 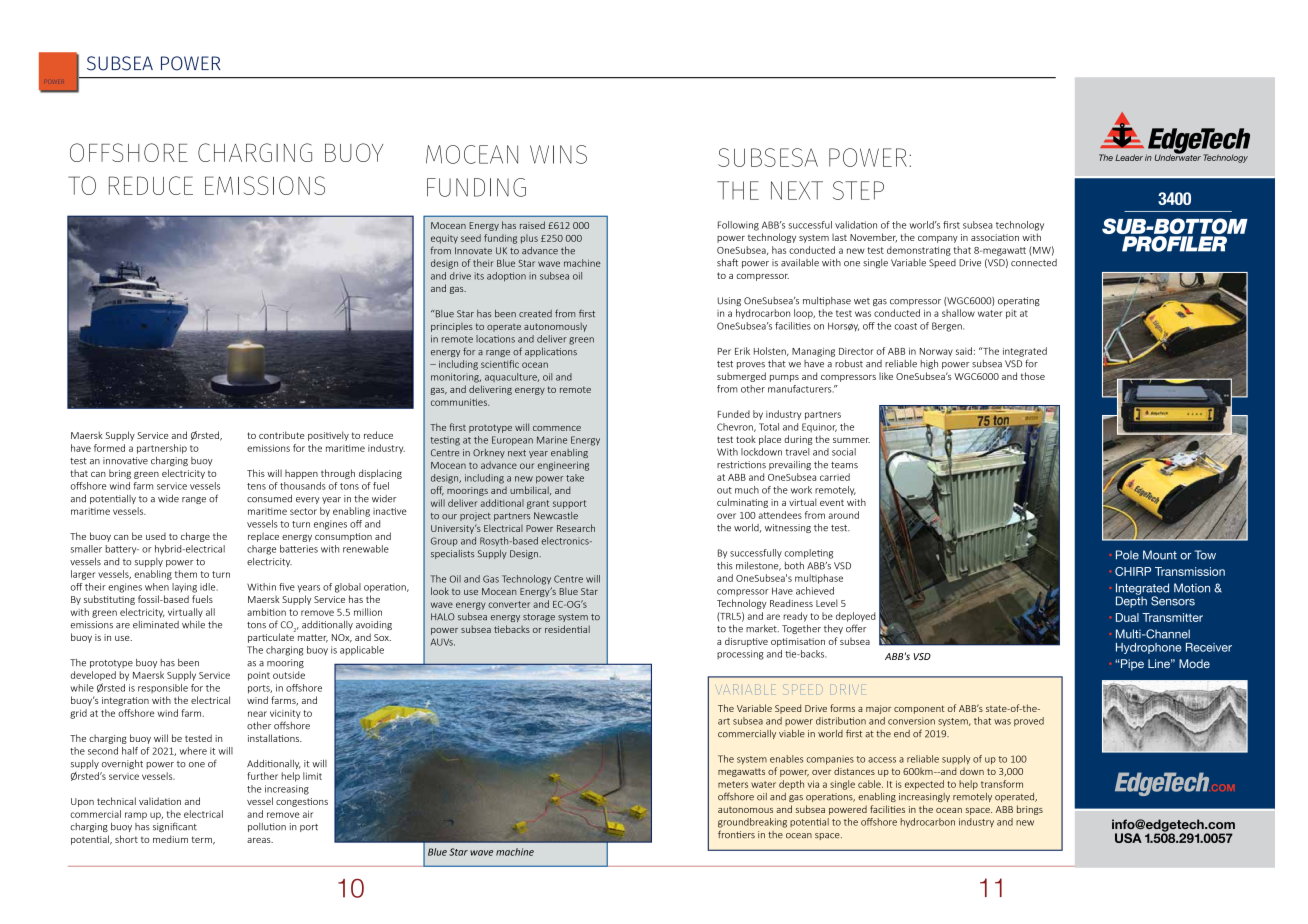 What do you see at coordinates (1002, 784) in the screenshot?
I see `transform` at bounding box center [1002, 784].
